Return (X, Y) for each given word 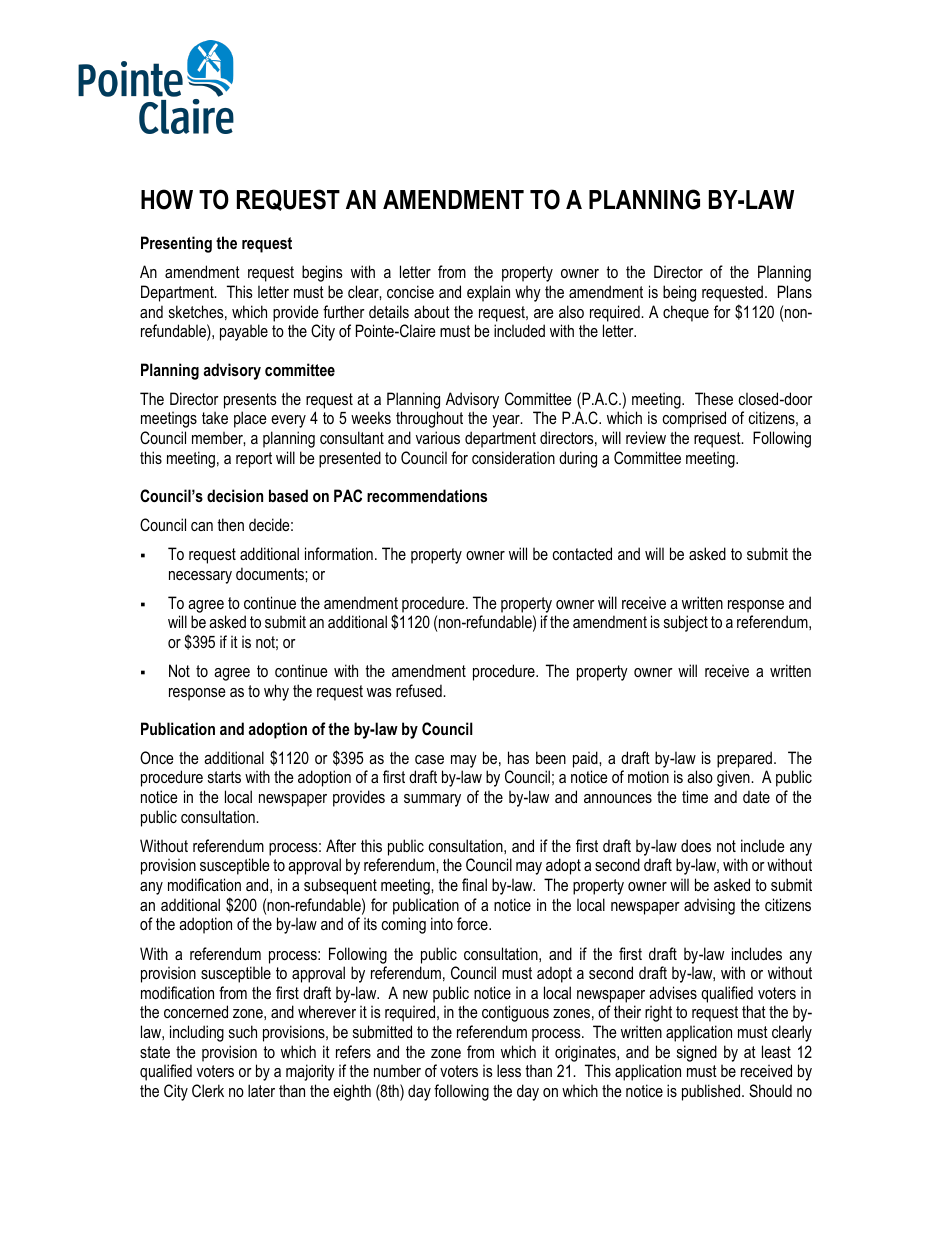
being (679, 293)
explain (488, 293)
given (734, 778)
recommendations (427, 495)
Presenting (176, 244)
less (509, 1070)
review (646, 437)
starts (224, 777)
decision (235, 495)
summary (432, 800)
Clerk (208, 1090)
